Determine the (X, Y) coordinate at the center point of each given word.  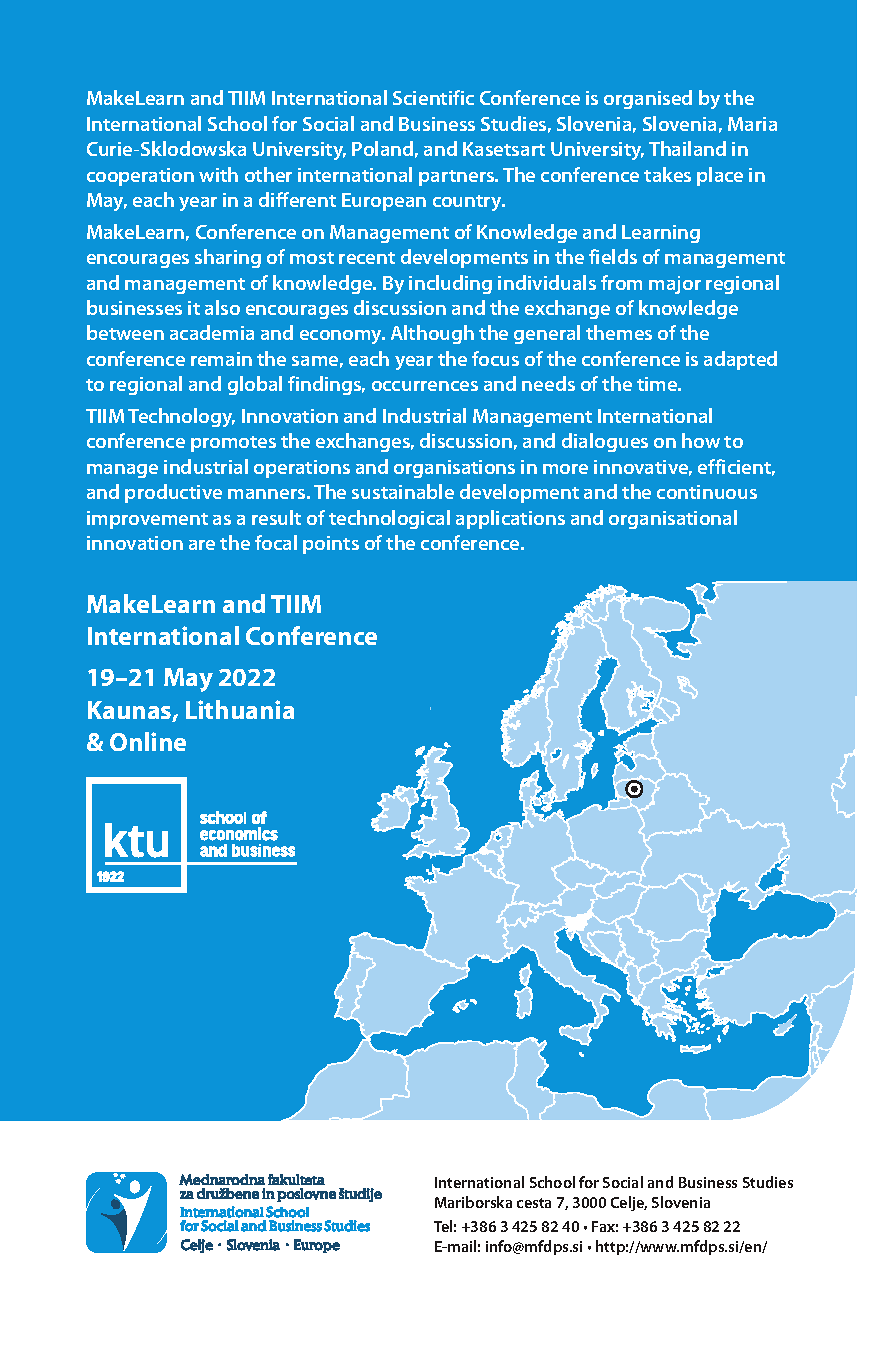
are (202, 545)
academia (212, 332)
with (218, 174)
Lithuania (240, 709)
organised (648, 99)
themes (619, 332)
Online (148, 741)
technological (389, 519)
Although (432, 334)
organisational (673, 519)
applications (510, 519)
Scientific (433, 97)
